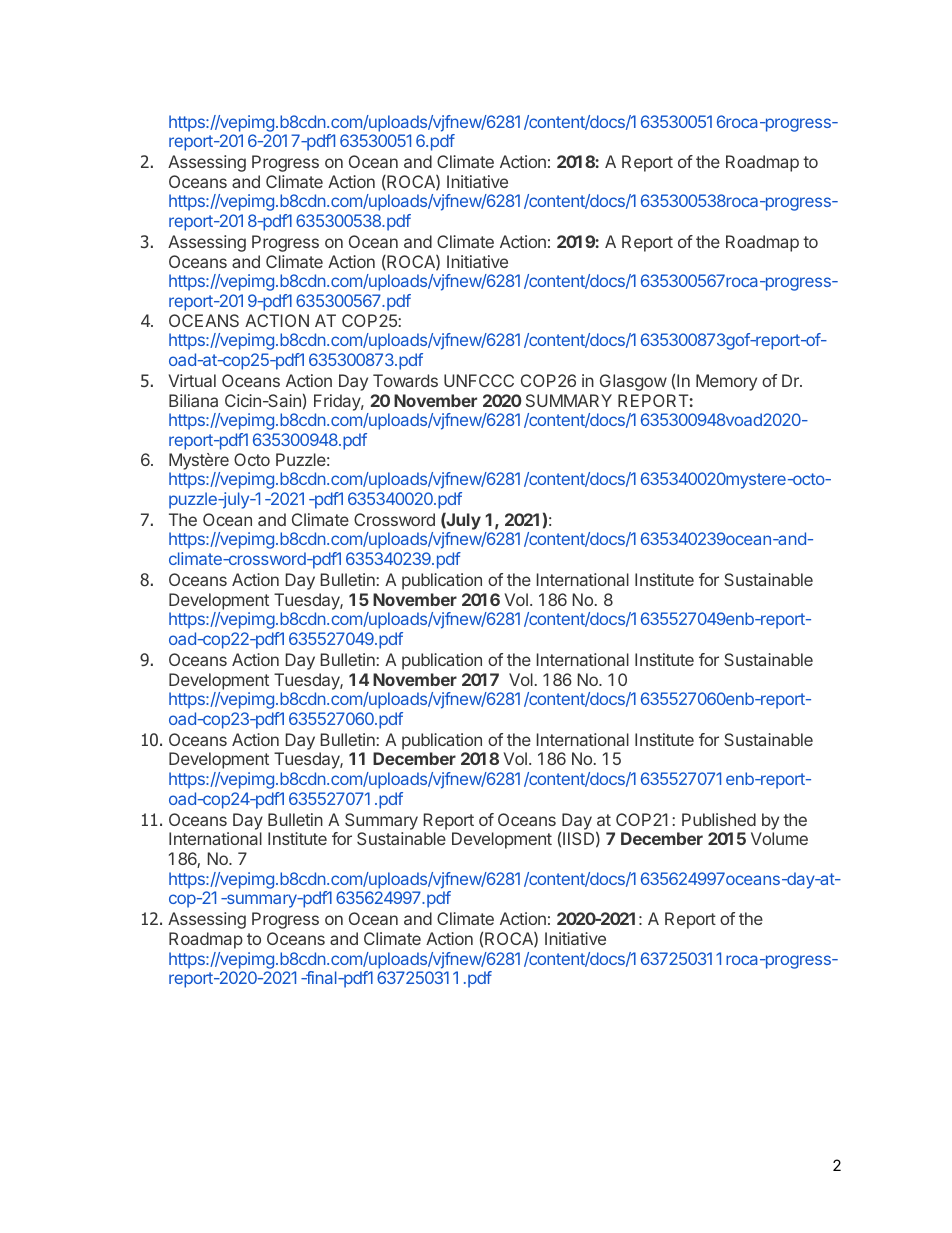 The image size is (952, 1233). Describe the element at coordinates (192, 380) in the image. I see `Virtual` at that location.
